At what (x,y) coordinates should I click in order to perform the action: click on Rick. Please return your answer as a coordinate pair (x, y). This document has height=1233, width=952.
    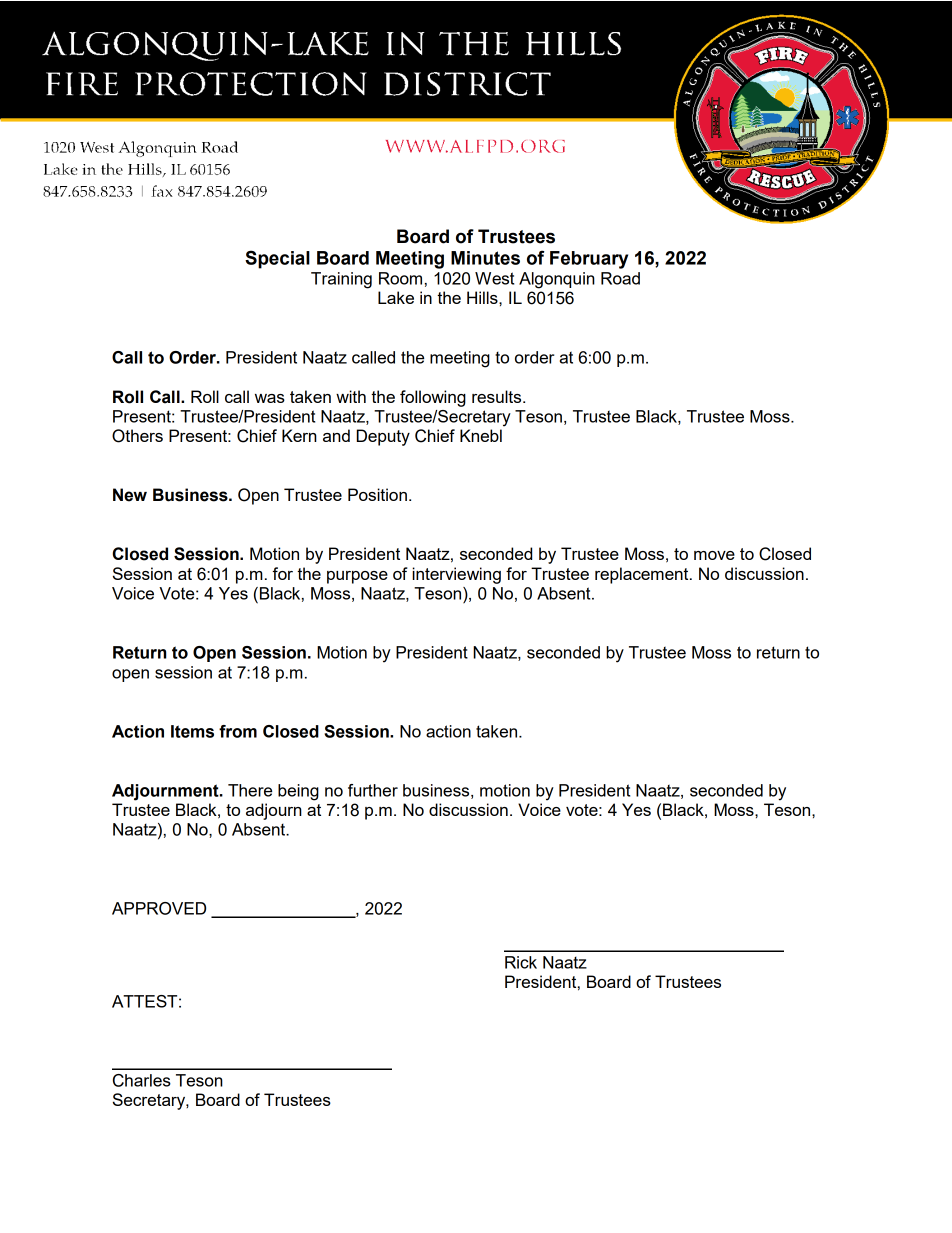
    Looking at the image, I should click on (521, 962).
